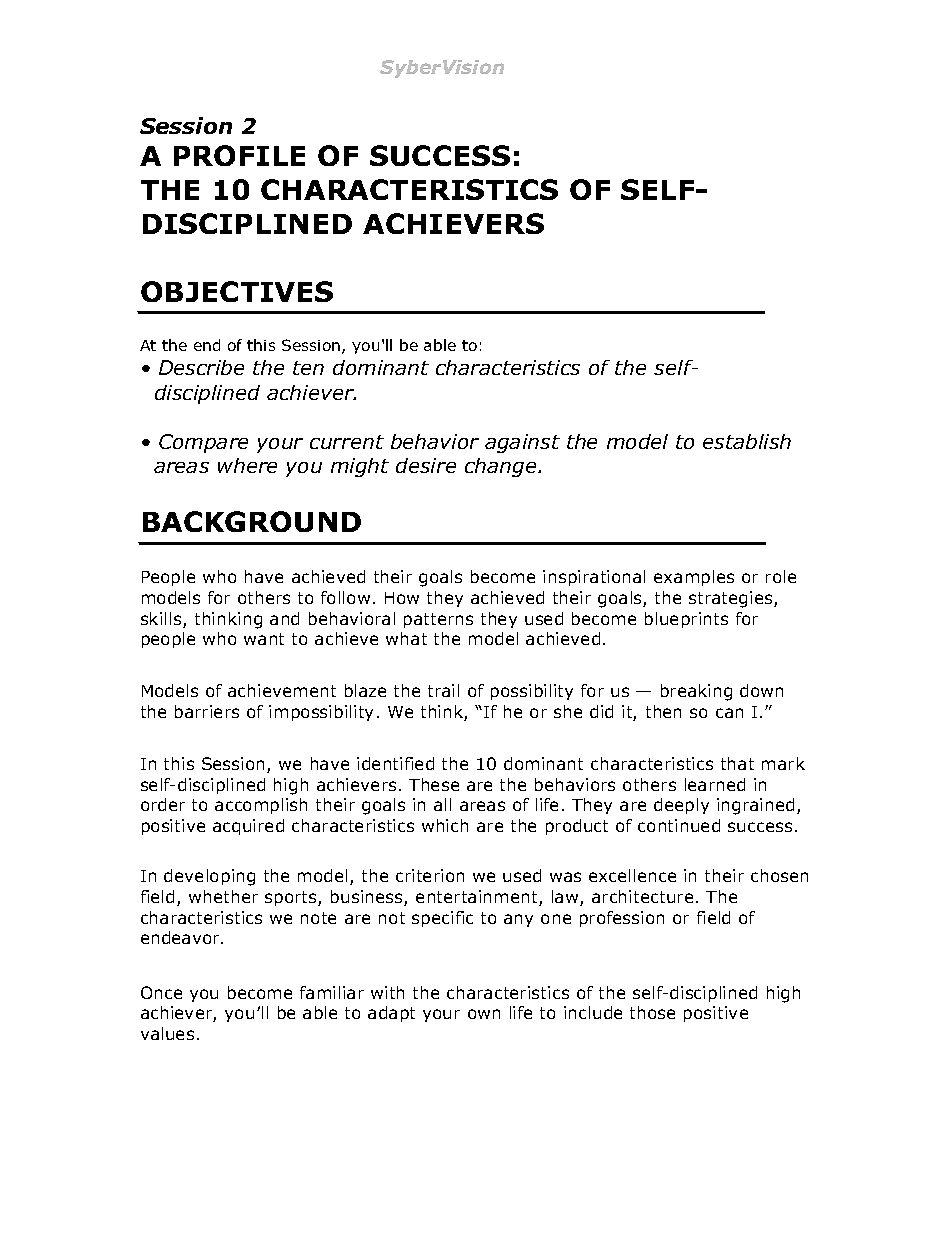 The height and width of the screenshot is (1233, 952). I want to click on against, so click(522, 443).
